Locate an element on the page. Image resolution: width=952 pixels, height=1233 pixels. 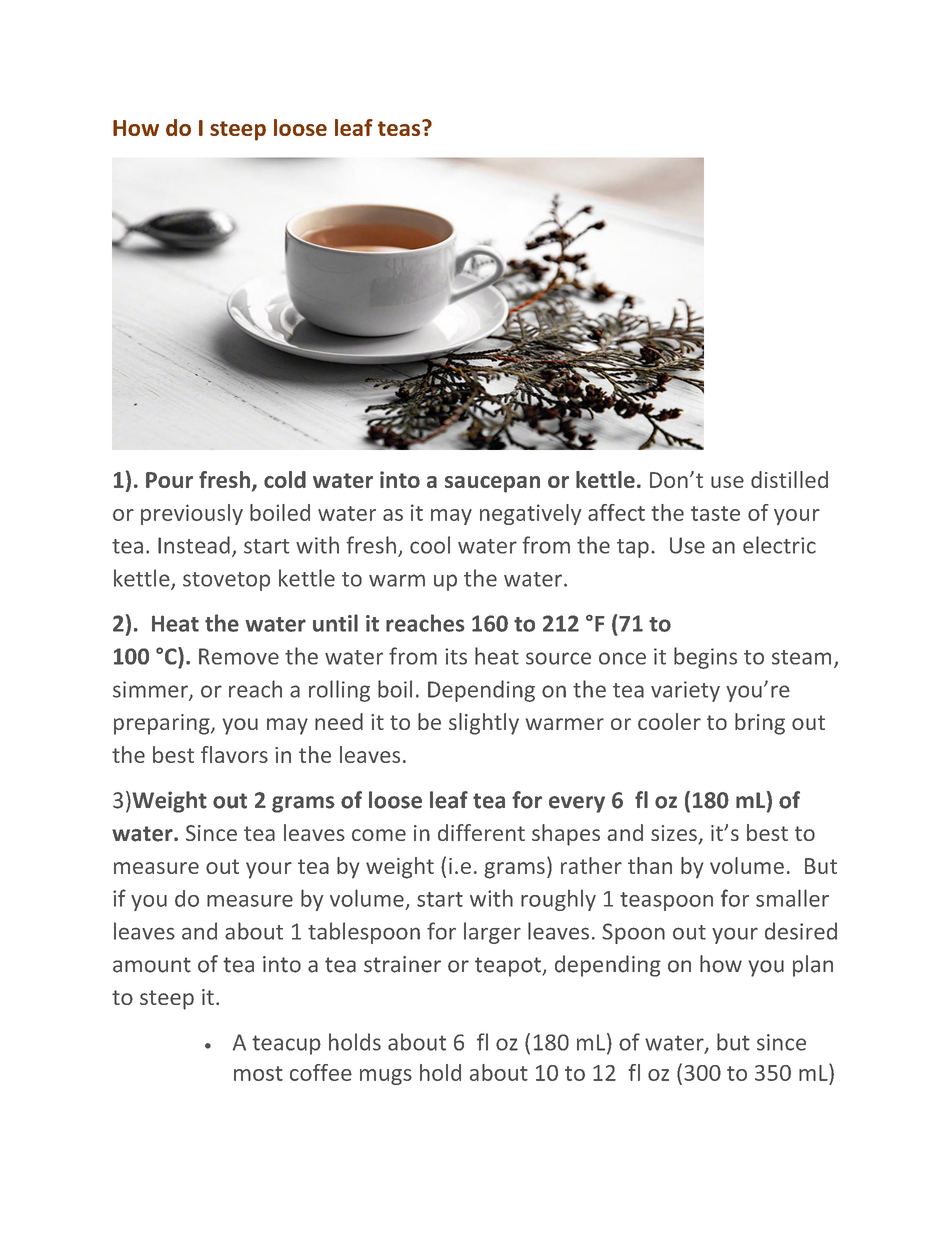
mugs is located at coordinates (386, 1077).
